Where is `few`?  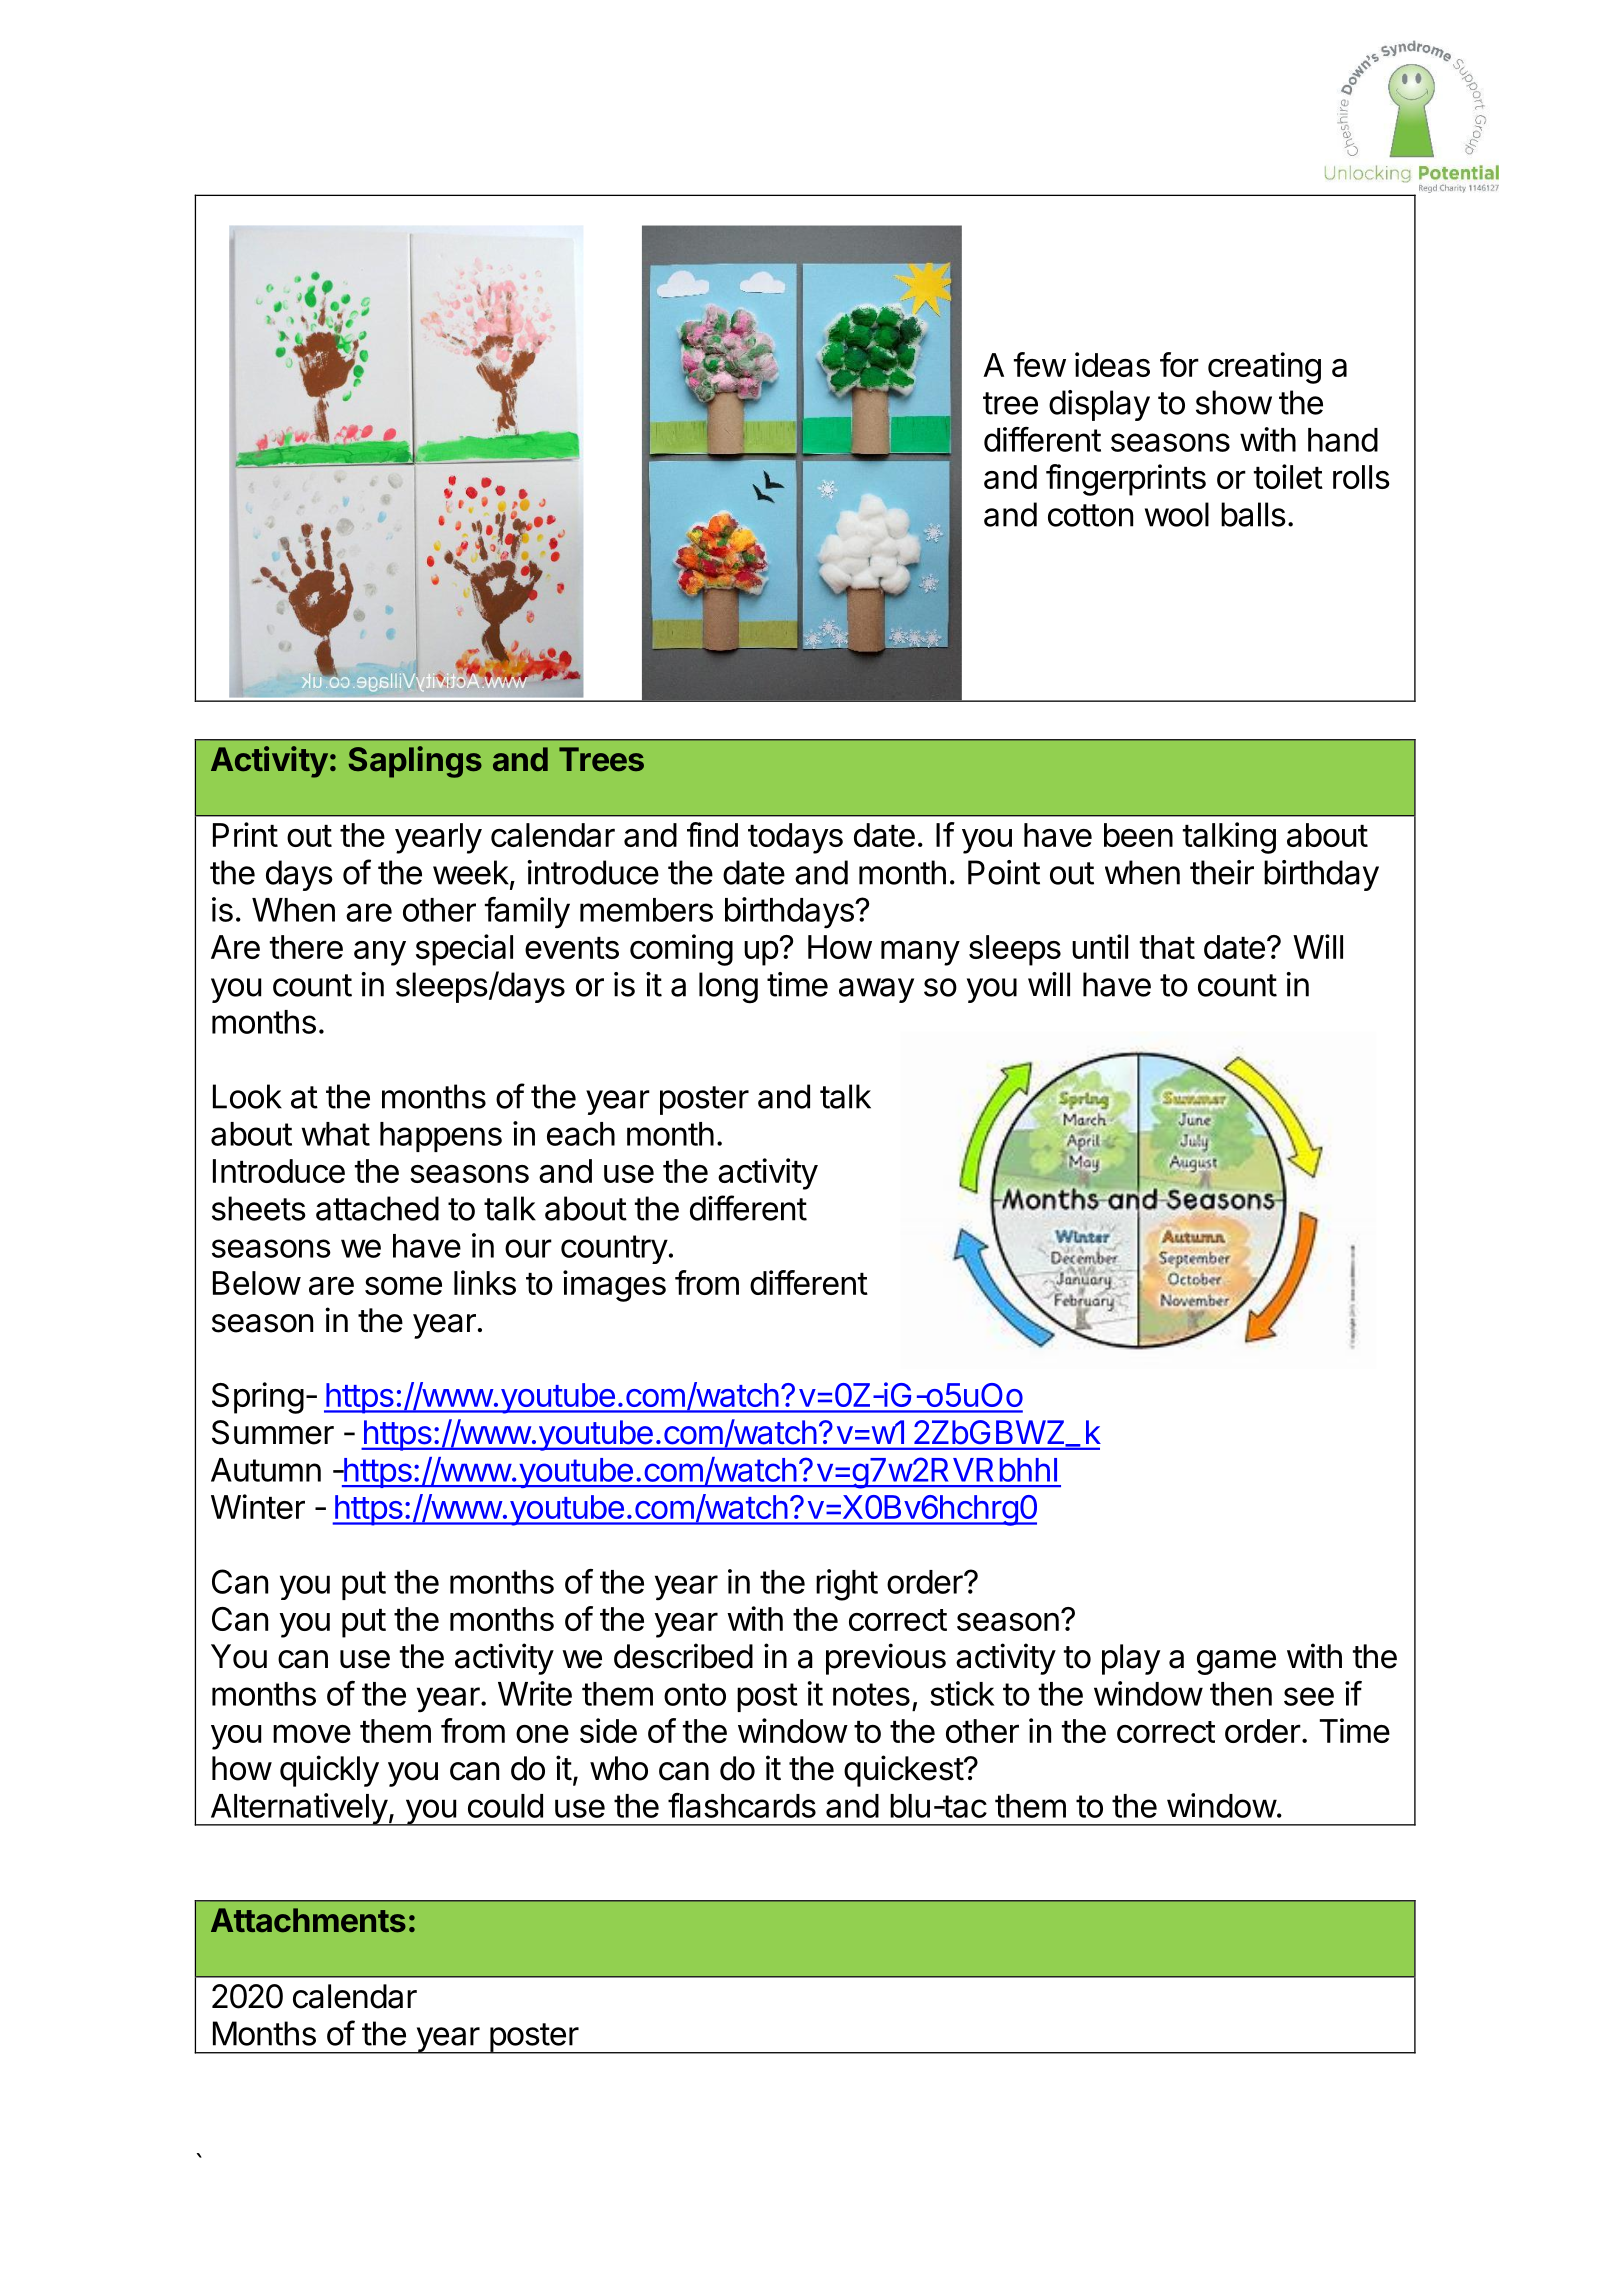 few is located at coordinates (1040, 364).
